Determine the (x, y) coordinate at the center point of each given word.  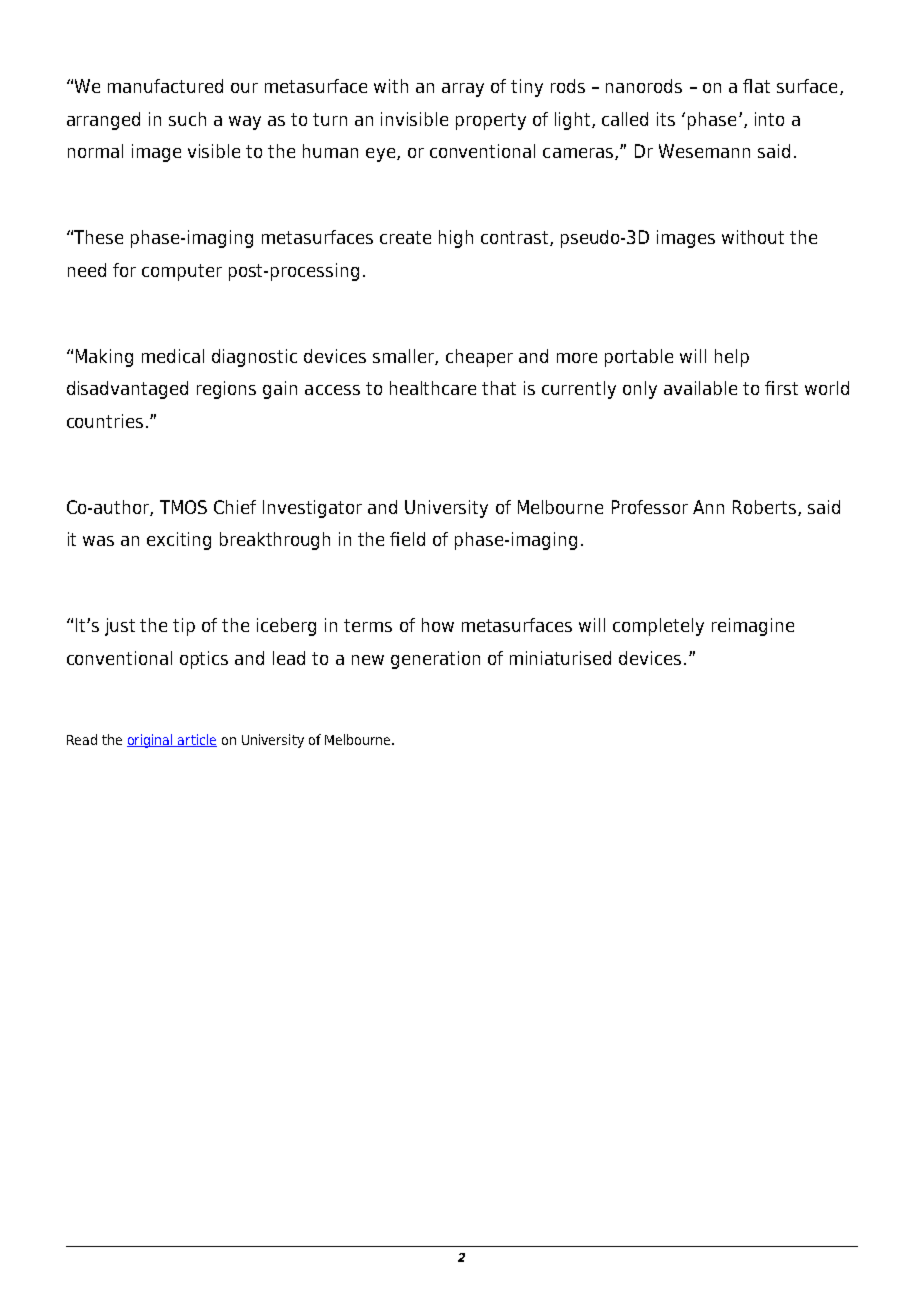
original (151, 741)
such (187, 119)
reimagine (753, 627)
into (769, 119)
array (463, 90)
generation (435, 660)
